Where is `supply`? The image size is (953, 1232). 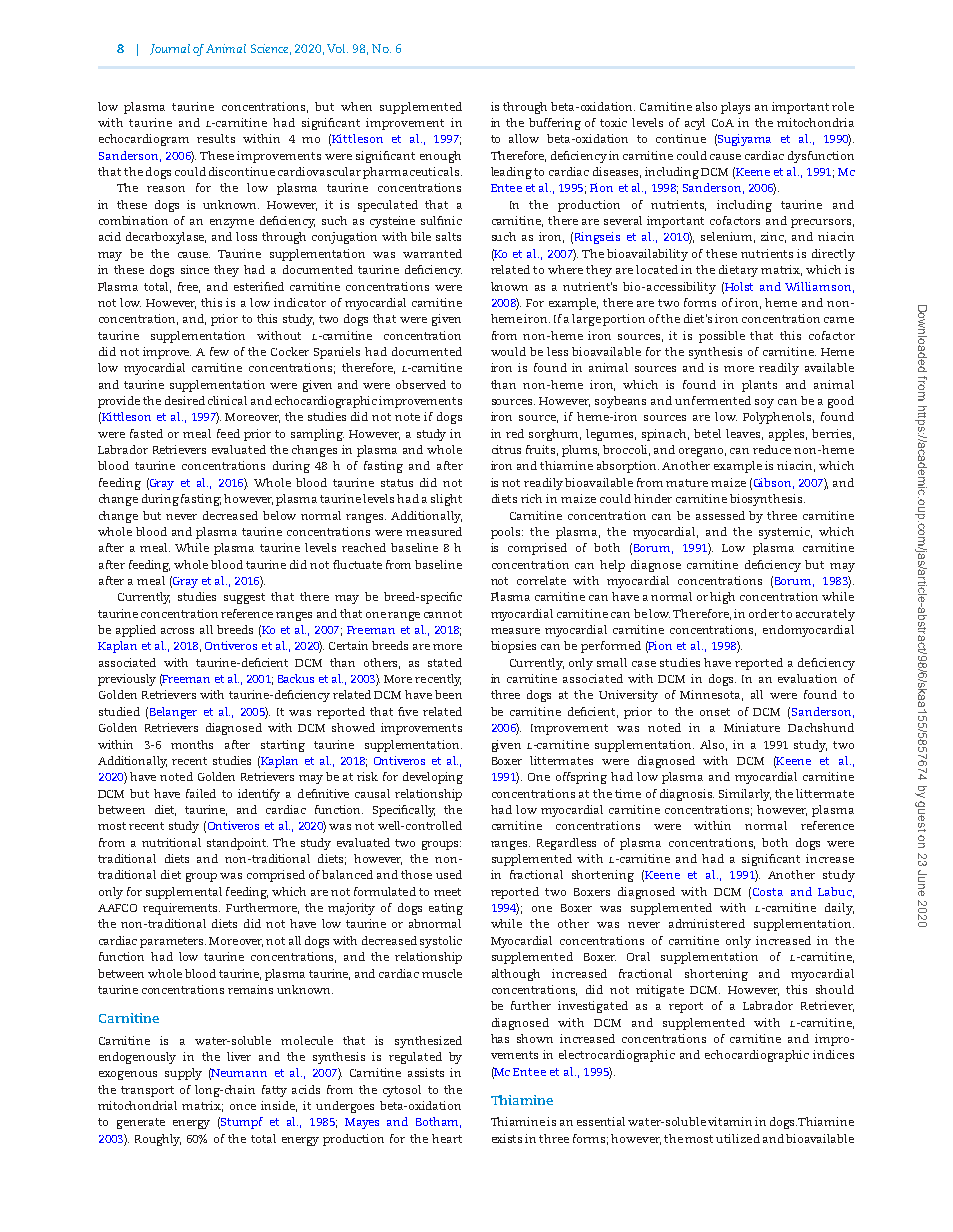
supply is located at coordinates (183, 1074).
